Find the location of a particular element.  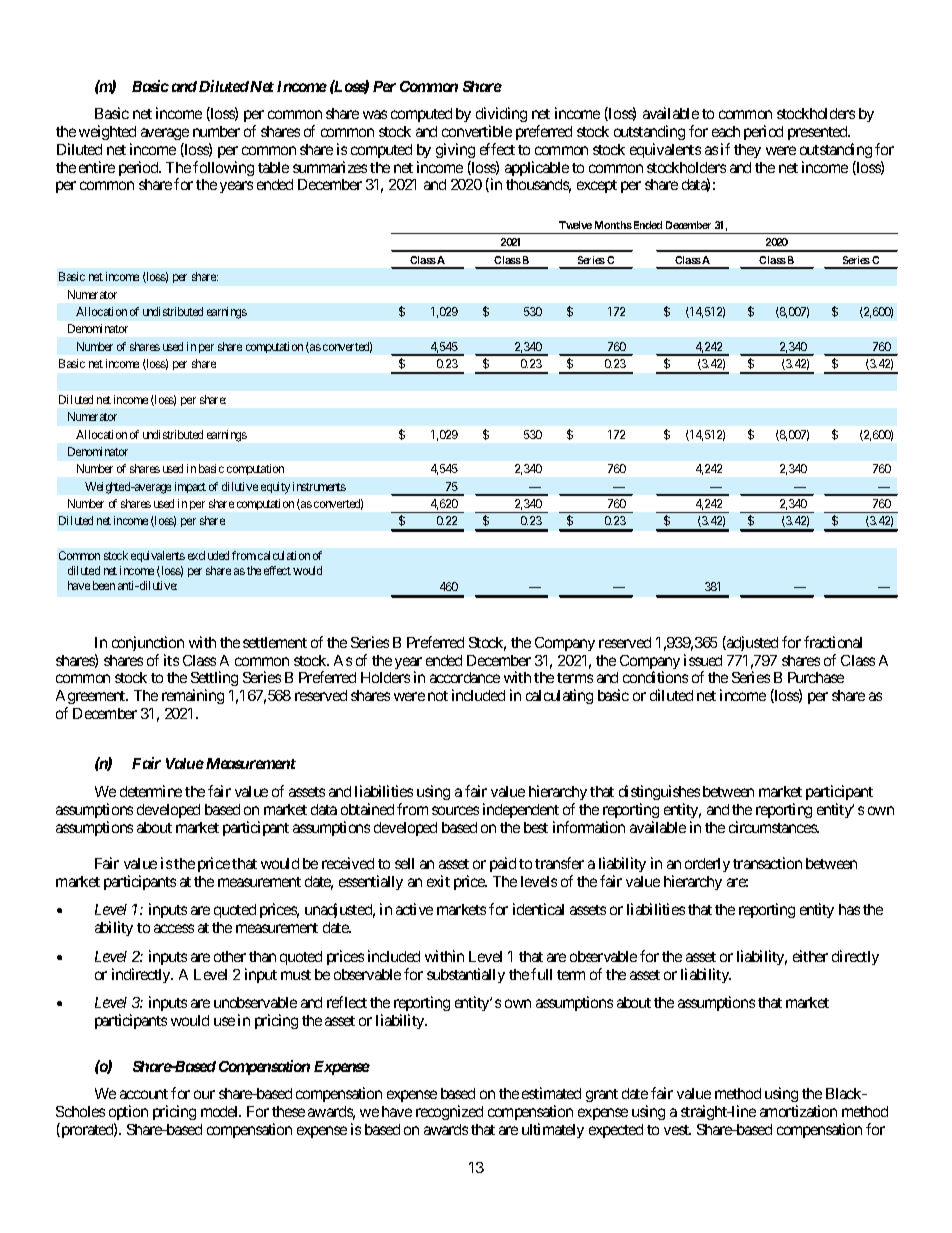

sources is located at coordinates (455, 810).
